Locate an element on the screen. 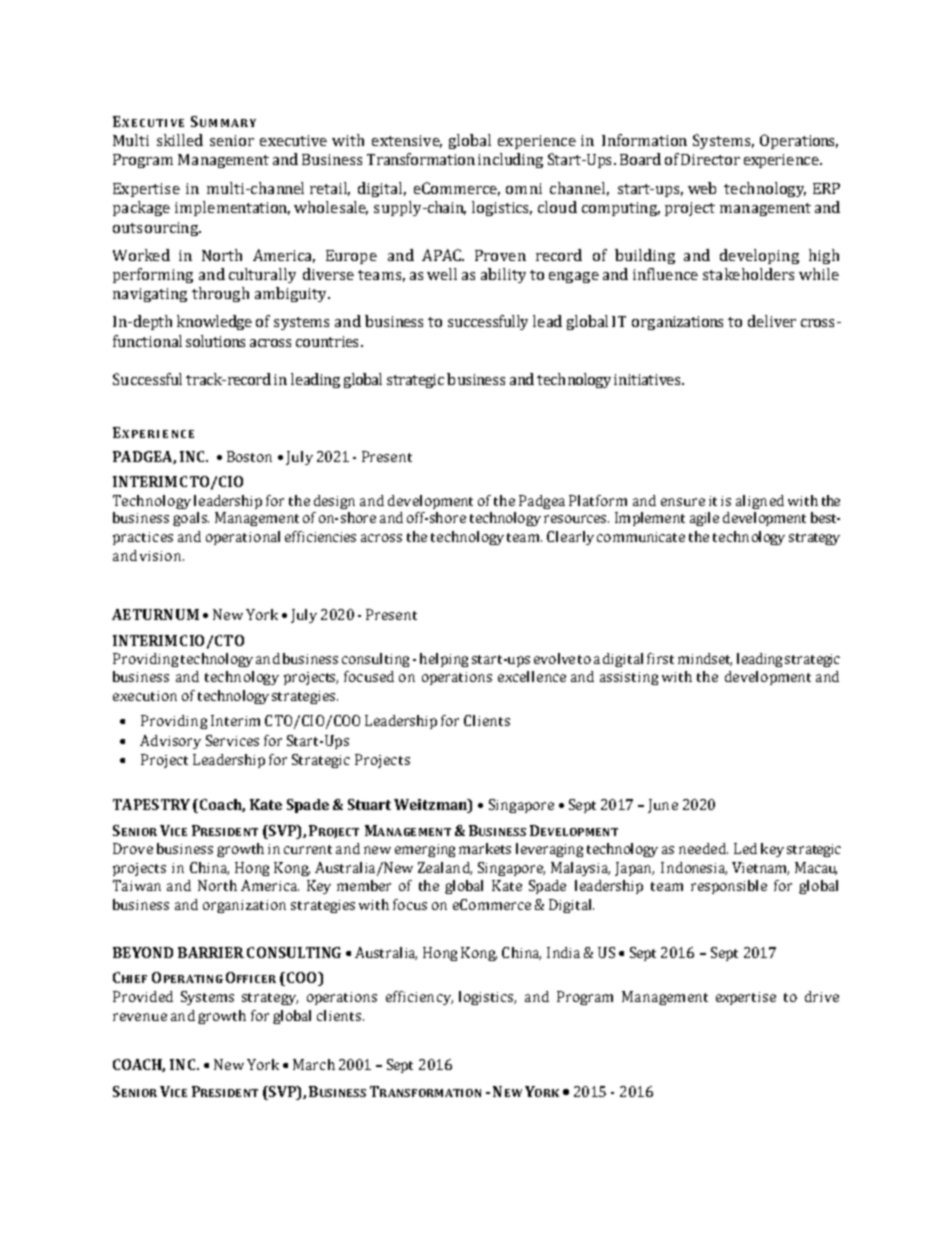  vision is located at coordinates (162, 556).
